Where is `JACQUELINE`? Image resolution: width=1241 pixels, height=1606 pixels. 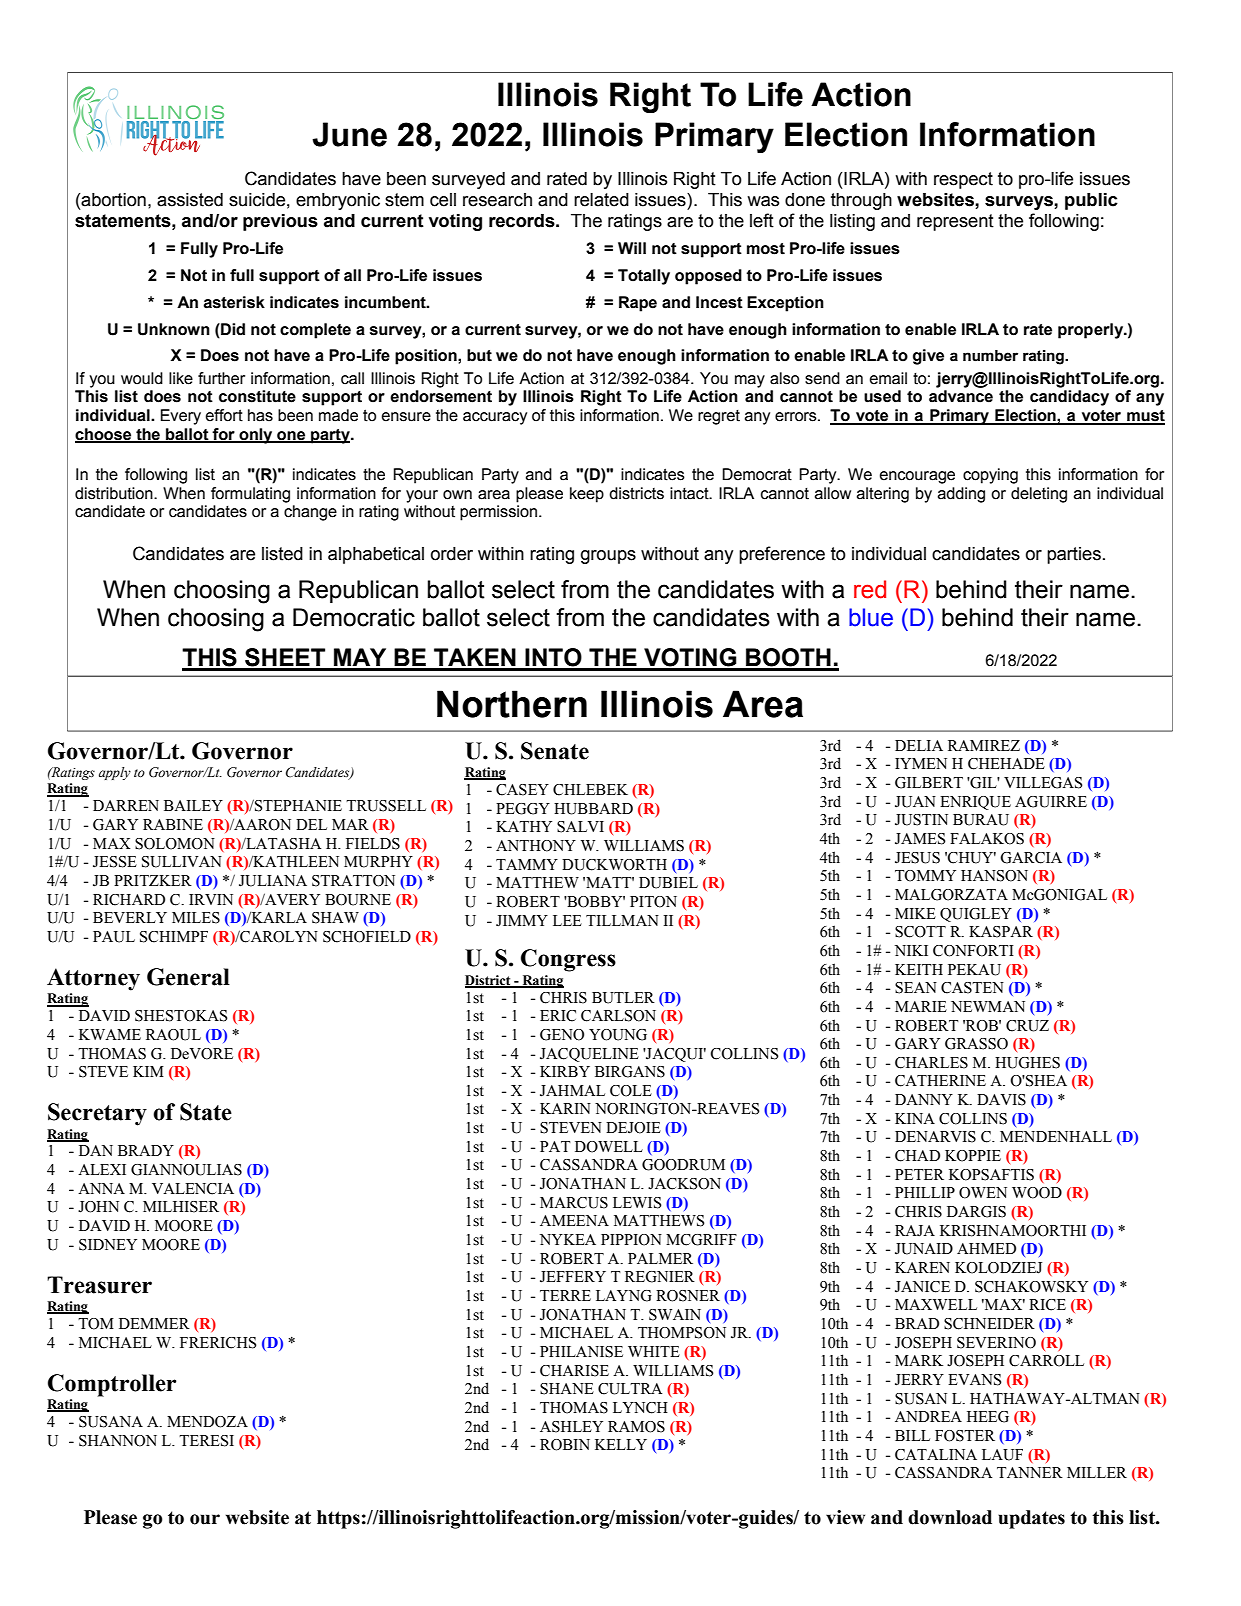 JACQUELINE is located at coordinates (589, 1055).
